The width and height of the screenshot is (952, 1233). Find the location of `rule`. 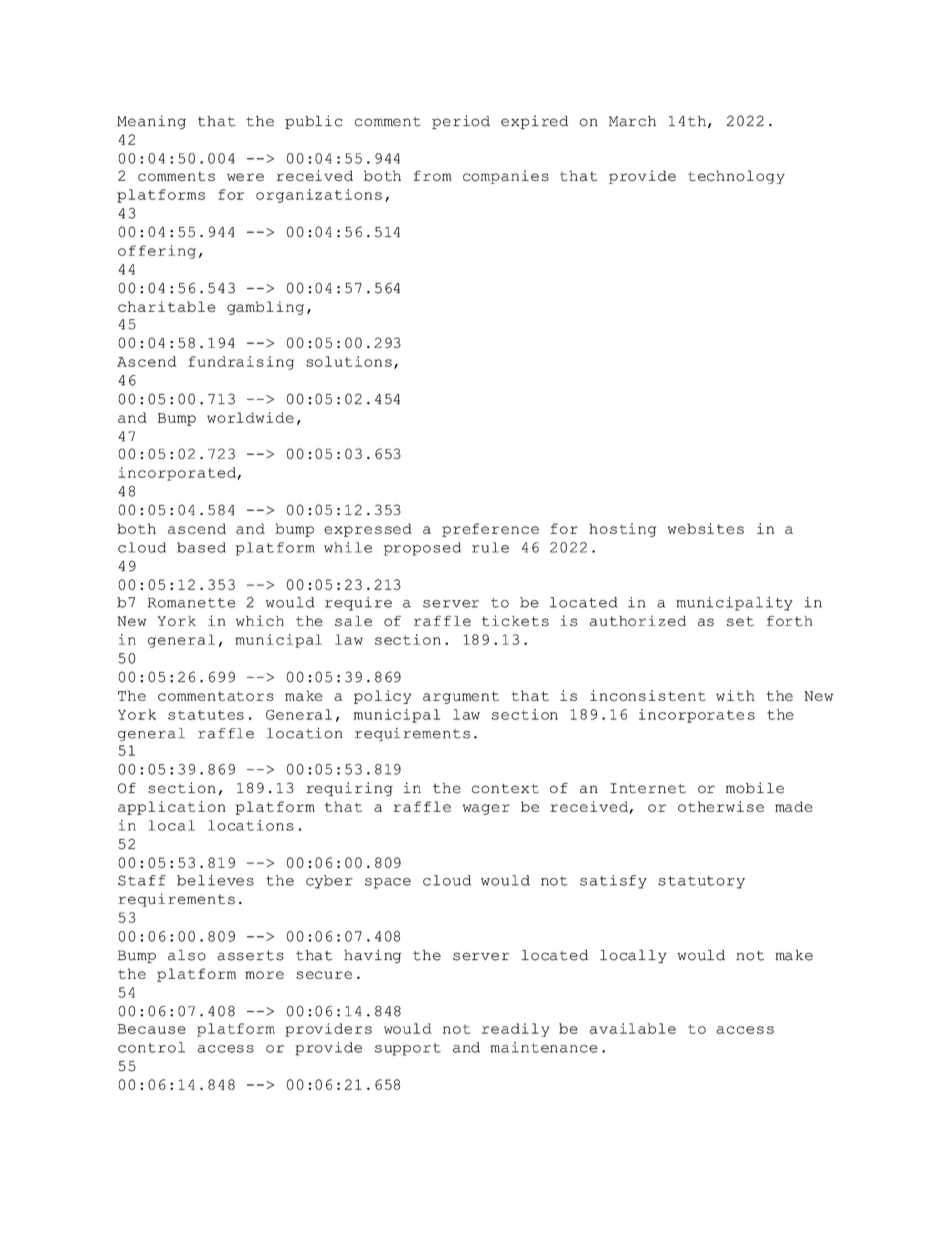

rule is located at coordinates (490, 547).
